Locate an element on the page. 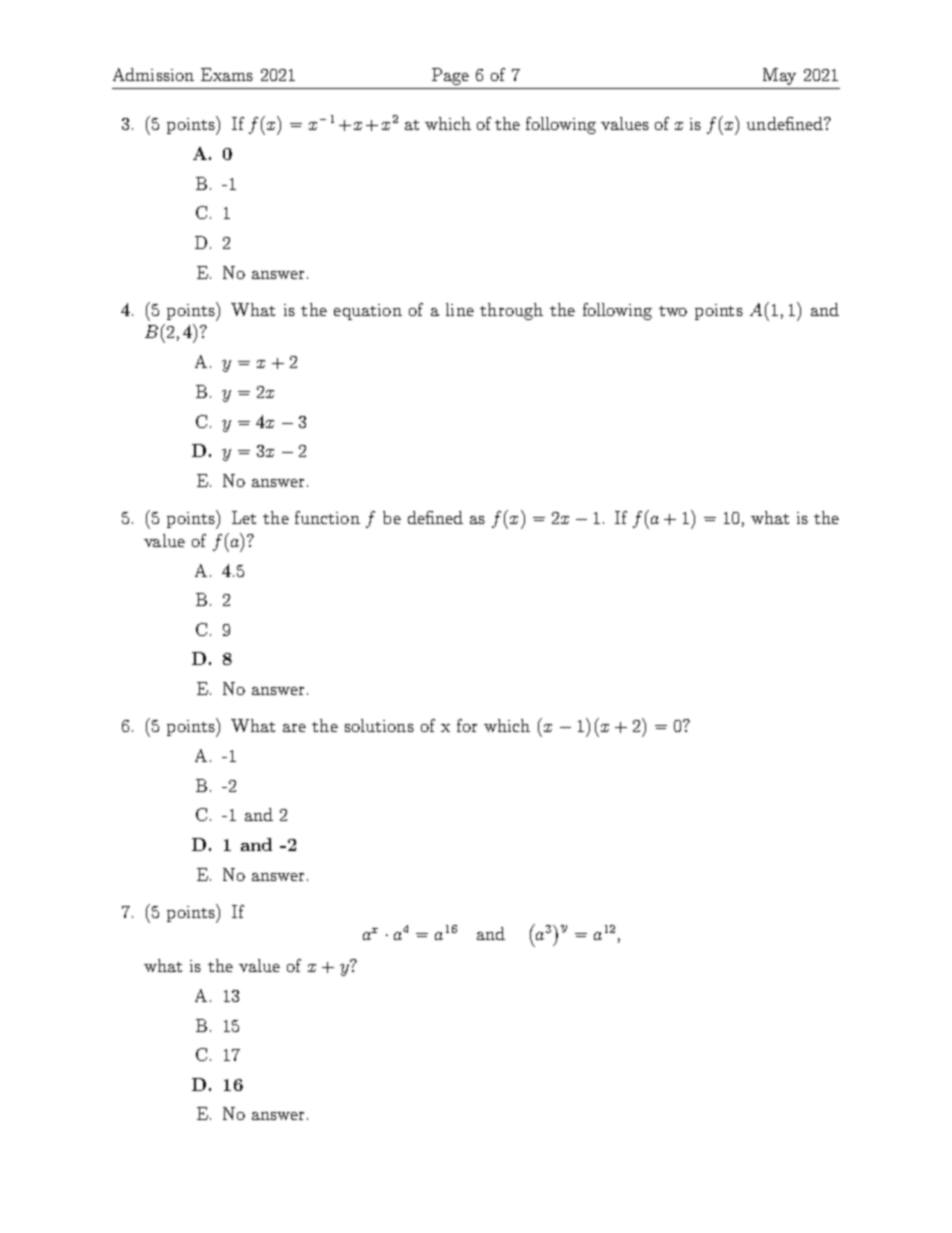  Page is located at coordinates (450, 76).
